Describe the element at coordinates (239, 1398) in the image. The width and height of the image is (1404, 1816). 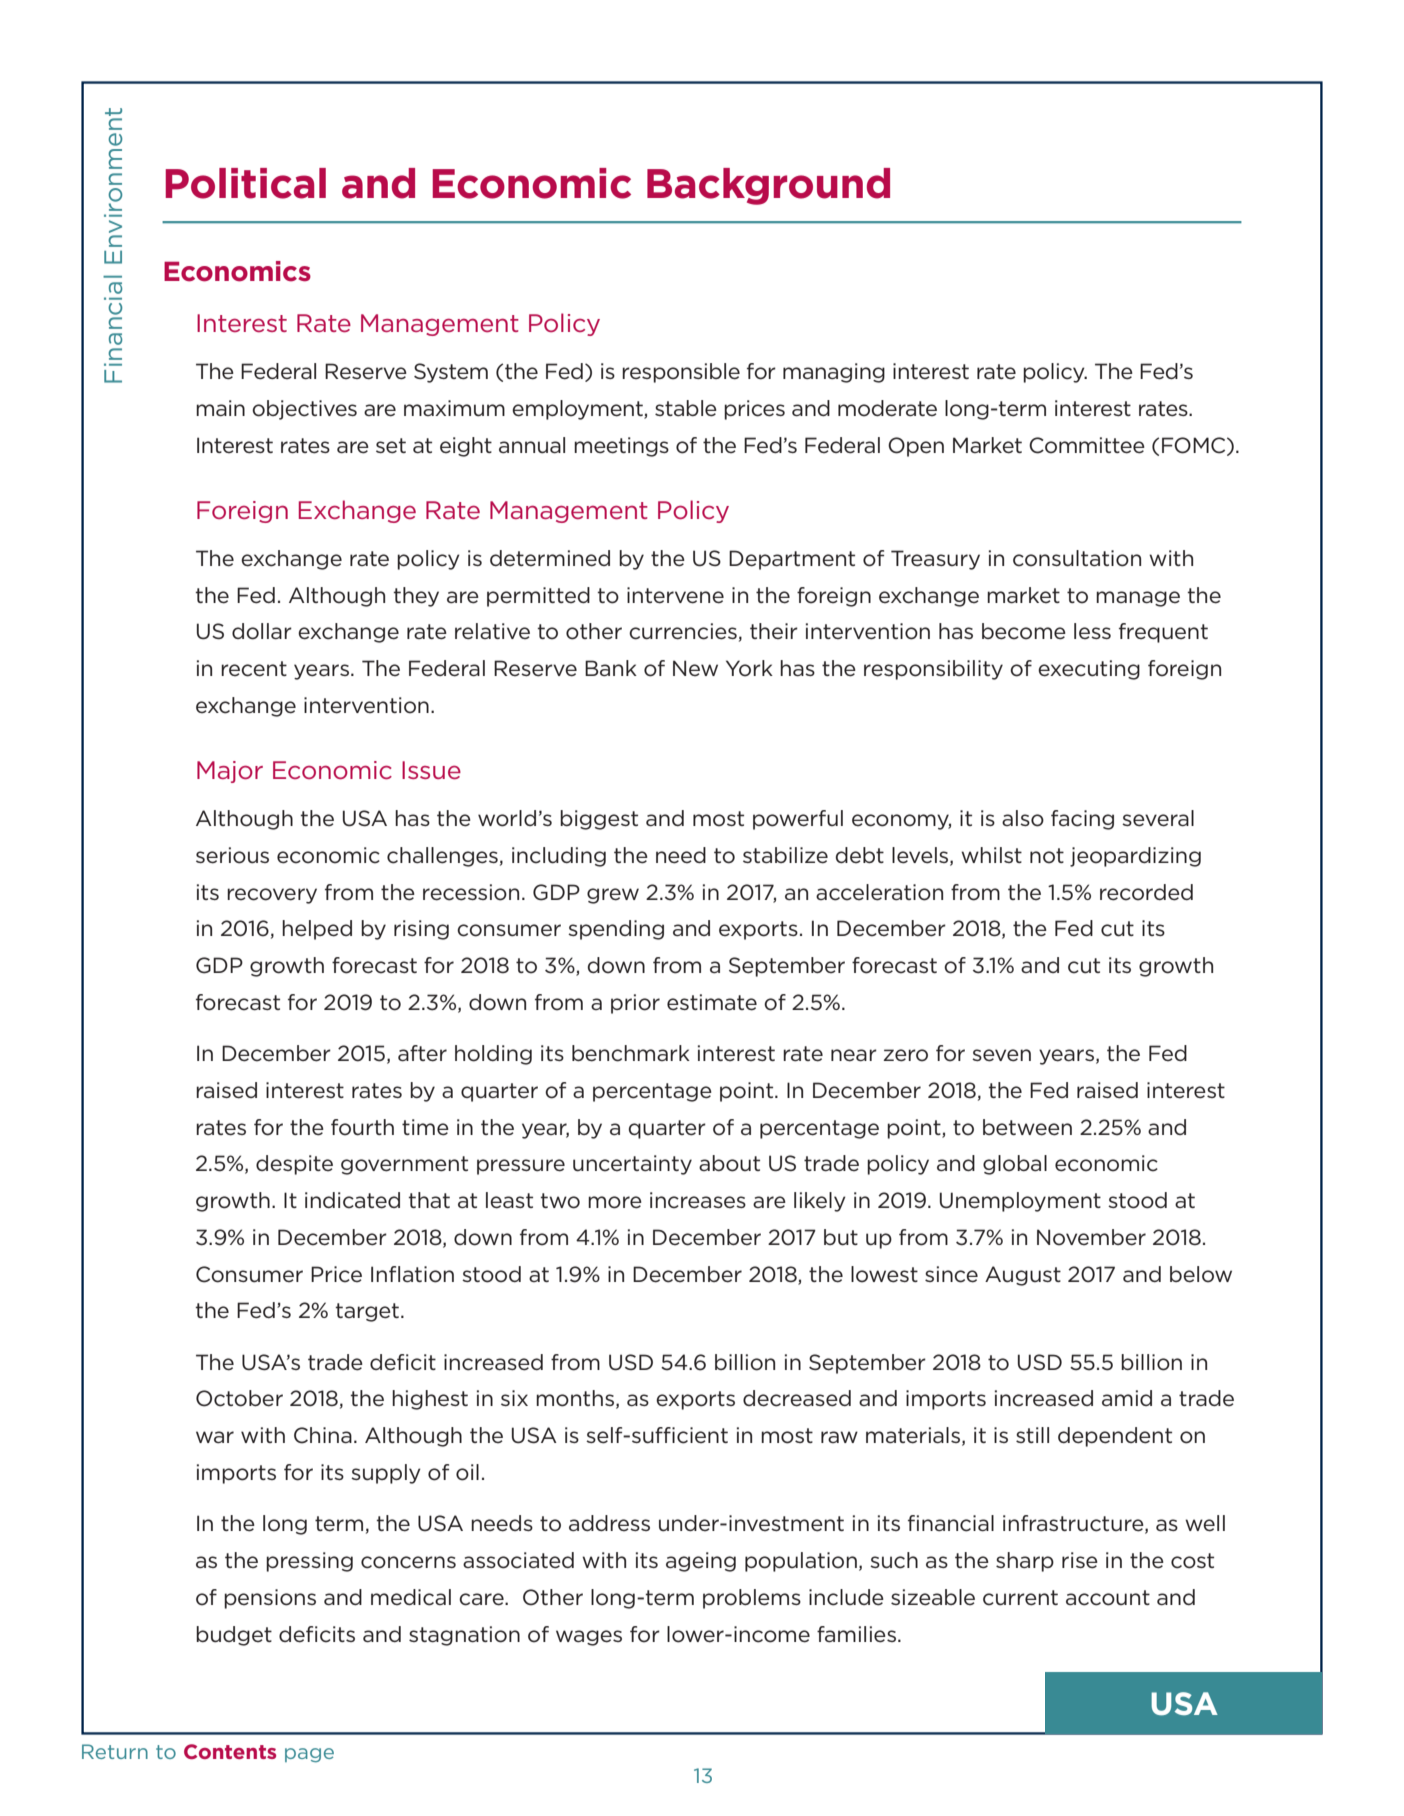
I see `October` at that location.
